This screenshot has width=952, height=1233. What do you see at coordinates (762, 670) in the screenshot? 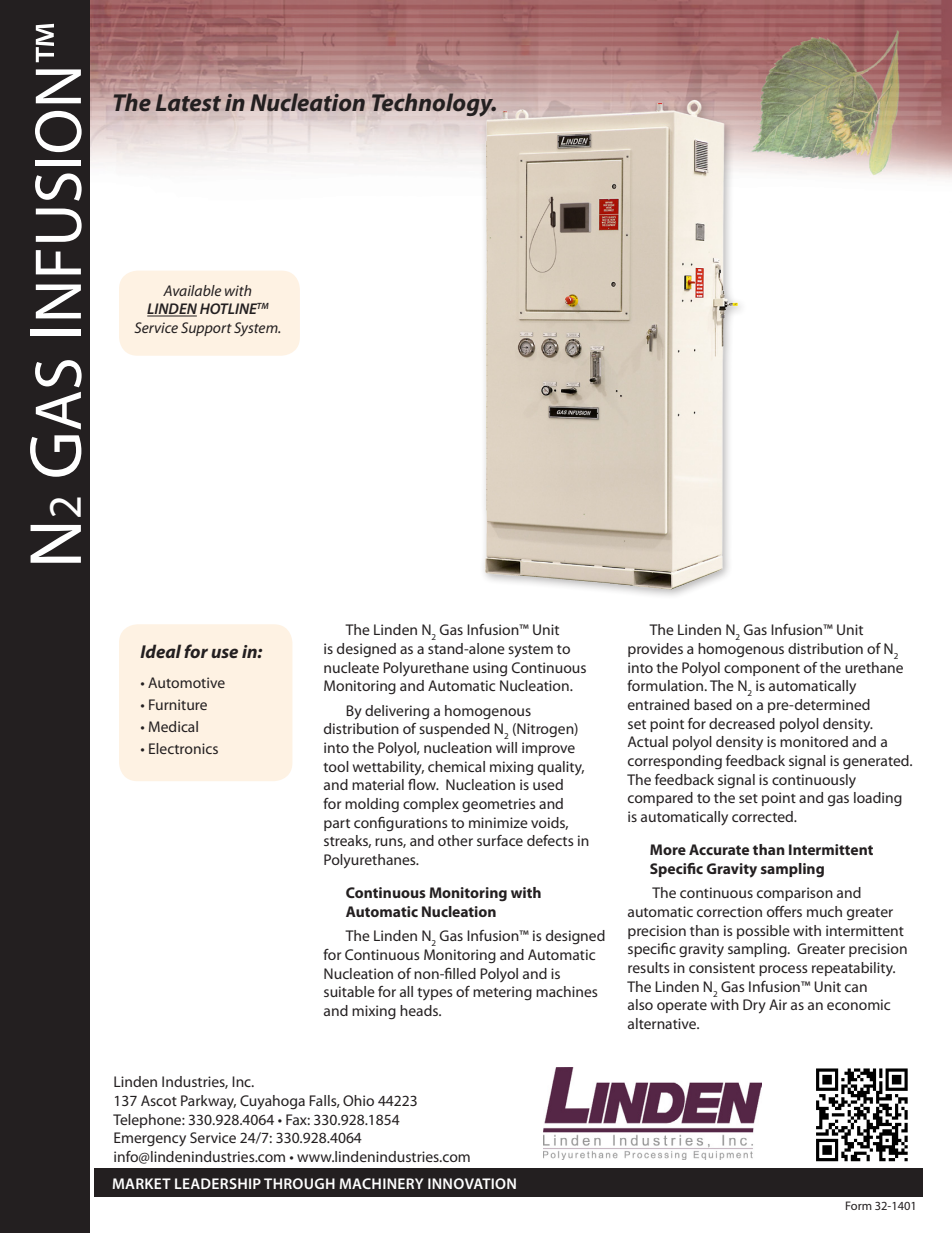
I see `component` at bounding box center [762, 670].
